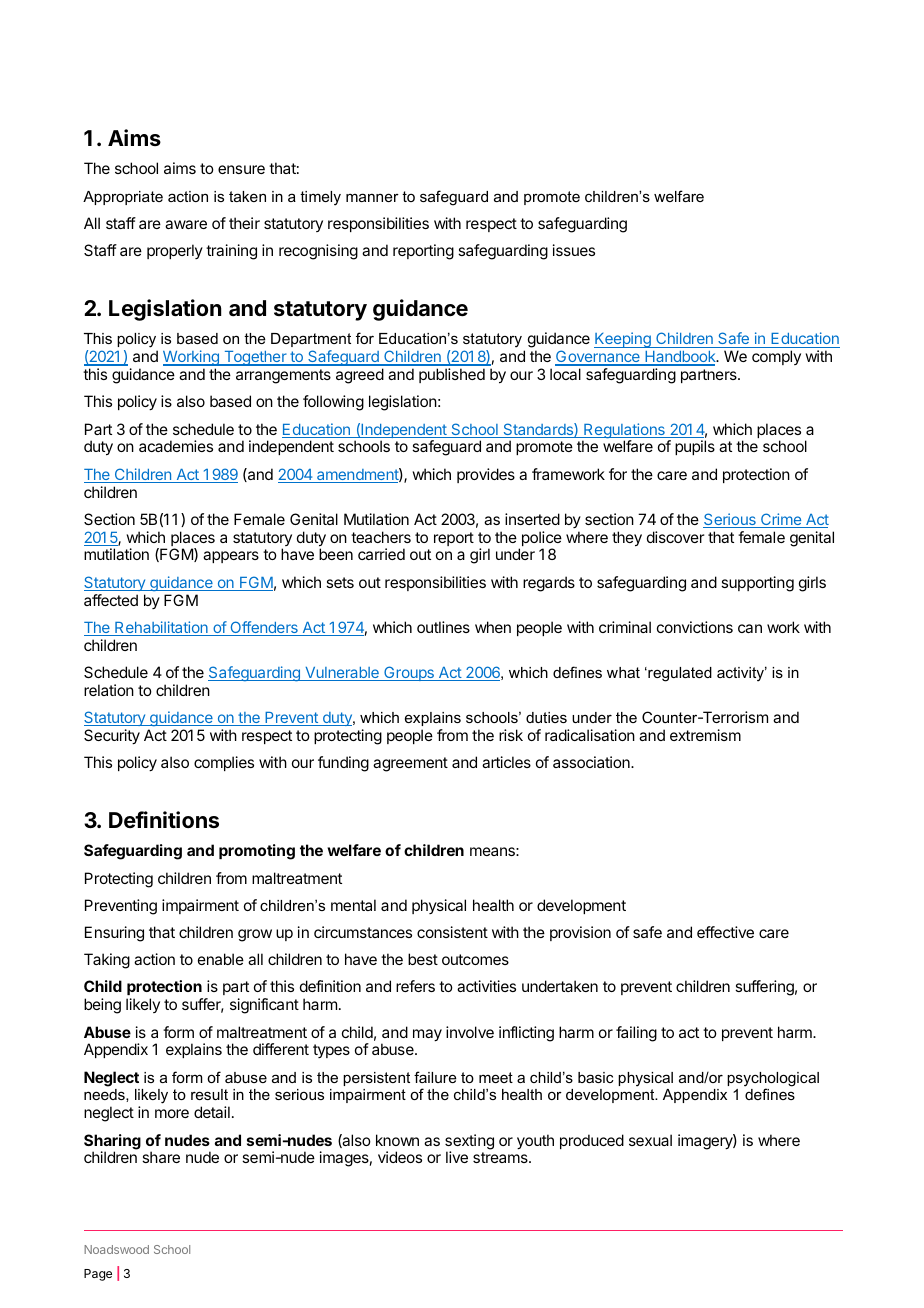  Describe the element at coordinates (650, 1140) in the screenshot. I see `sexual` at that location.
